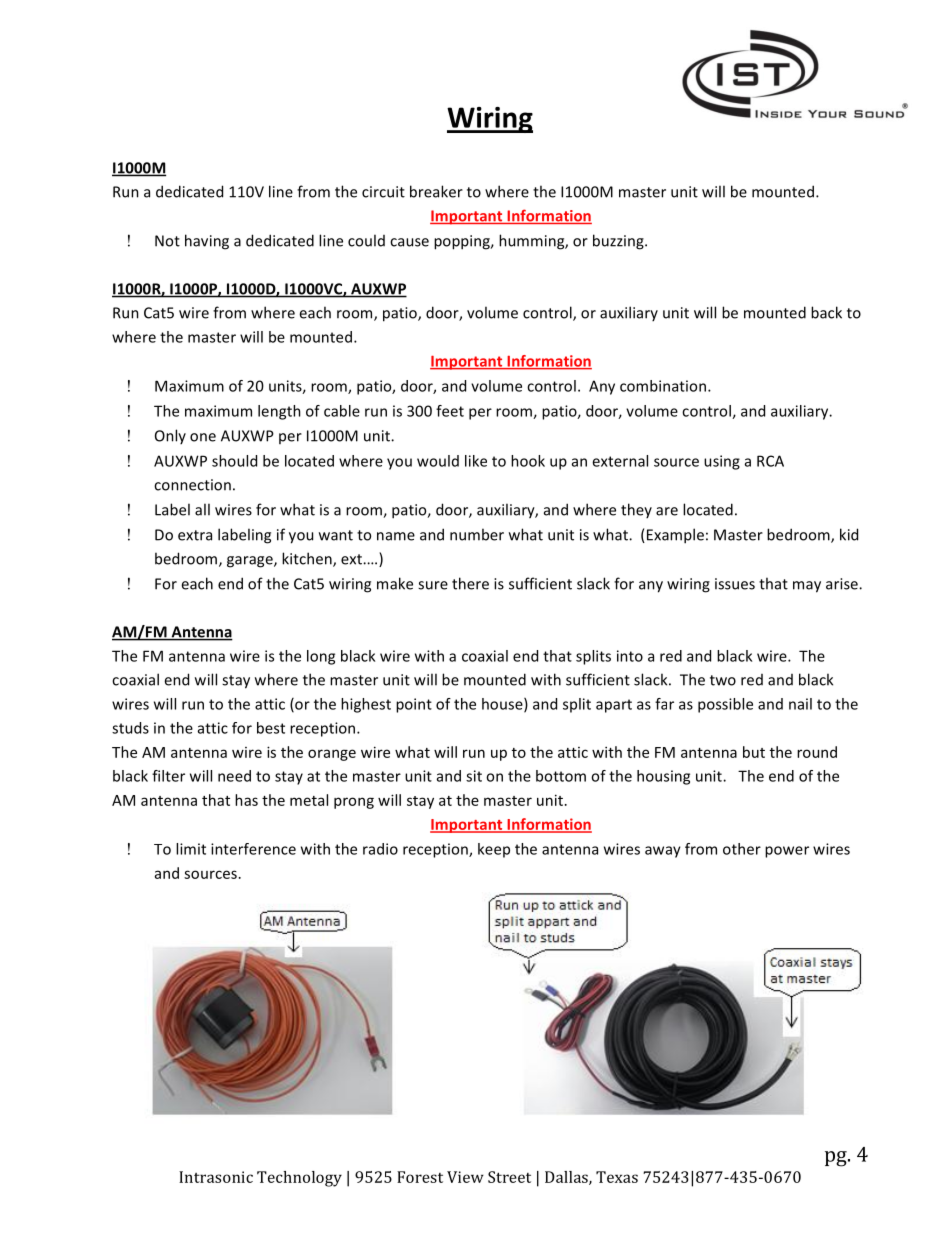 Image resolution: width=952 pixels, height=1233 pixels. I want to click on buzzing, so click(619, 242).
